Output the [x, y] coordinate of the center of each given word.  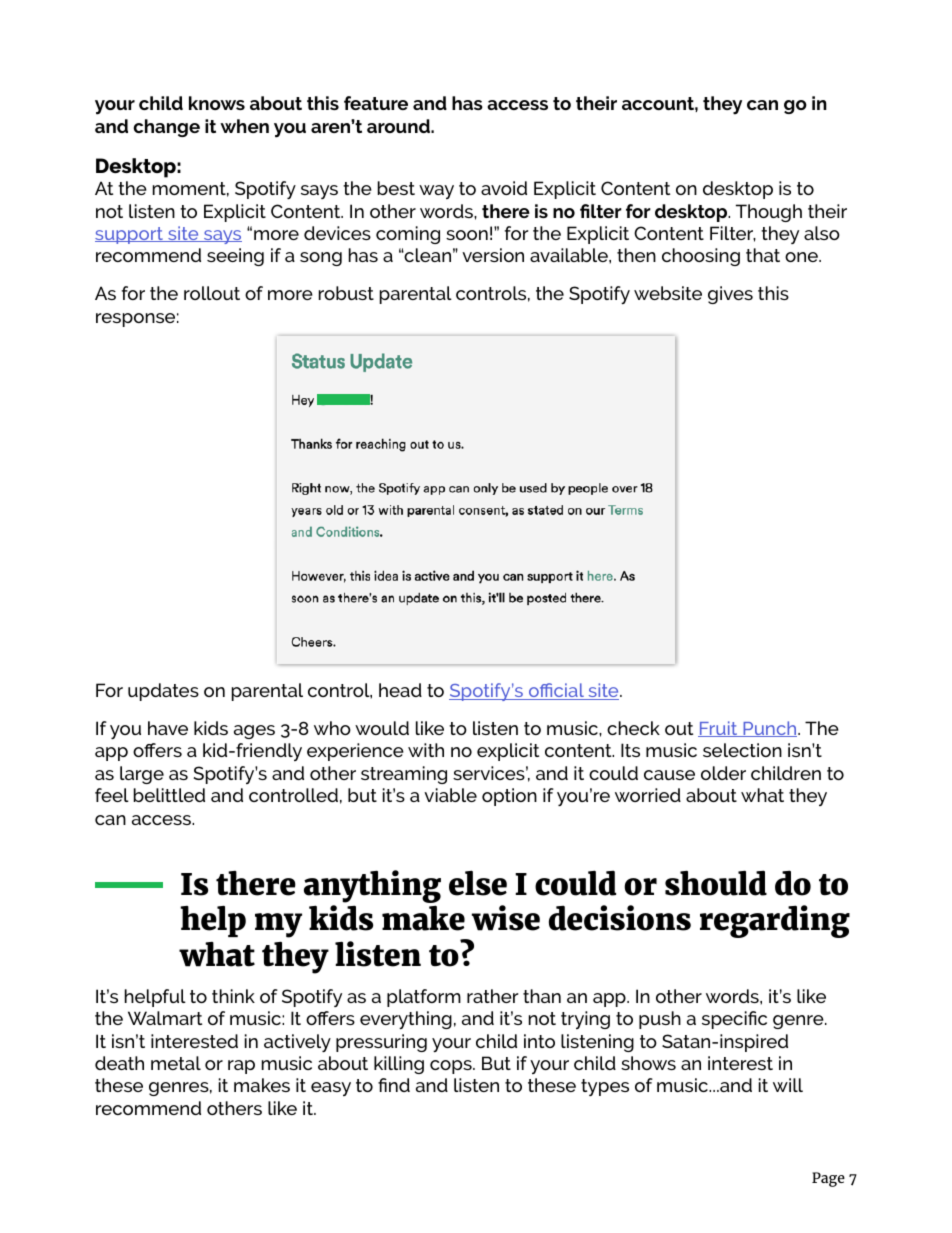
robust [346, 293]
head [400, 690]
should [716, 883]
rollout [212, 293]
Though [769, 213]
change [166, 128]
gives [730, 295]
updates [163, 692]
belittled [169, 795]
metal [176, 1063]
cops [452, 1067]
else [478, 883]
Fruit [719, 729]
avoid [504, 188]
